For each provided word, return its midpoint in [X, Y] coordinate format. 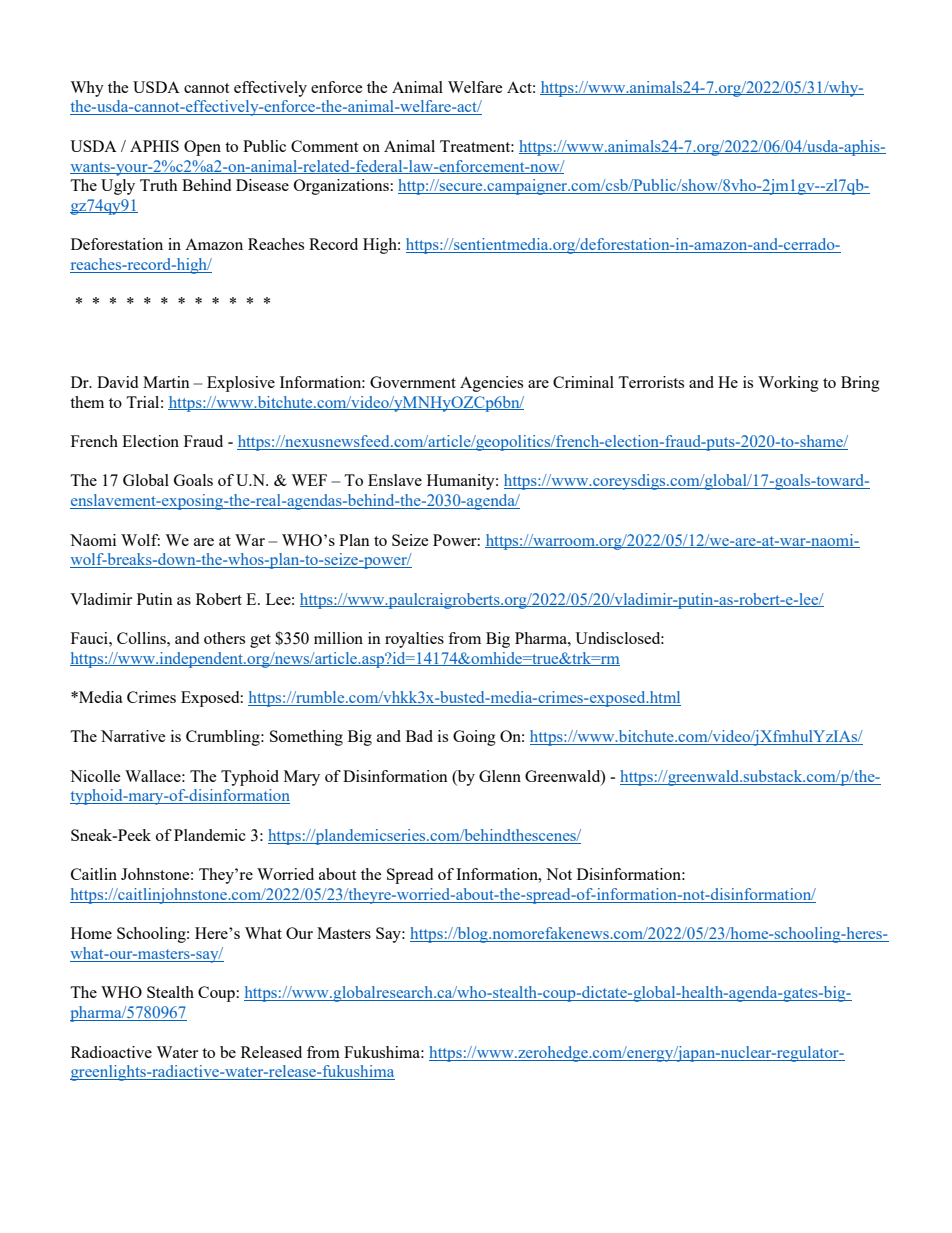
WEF [309, 480]
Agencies [491, 384]
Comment [324, 146]
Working [788, 384]
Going [474, 738]
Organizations [341, 187]
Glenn [500, 776]
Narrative [133, 736]
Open [202, 148]
